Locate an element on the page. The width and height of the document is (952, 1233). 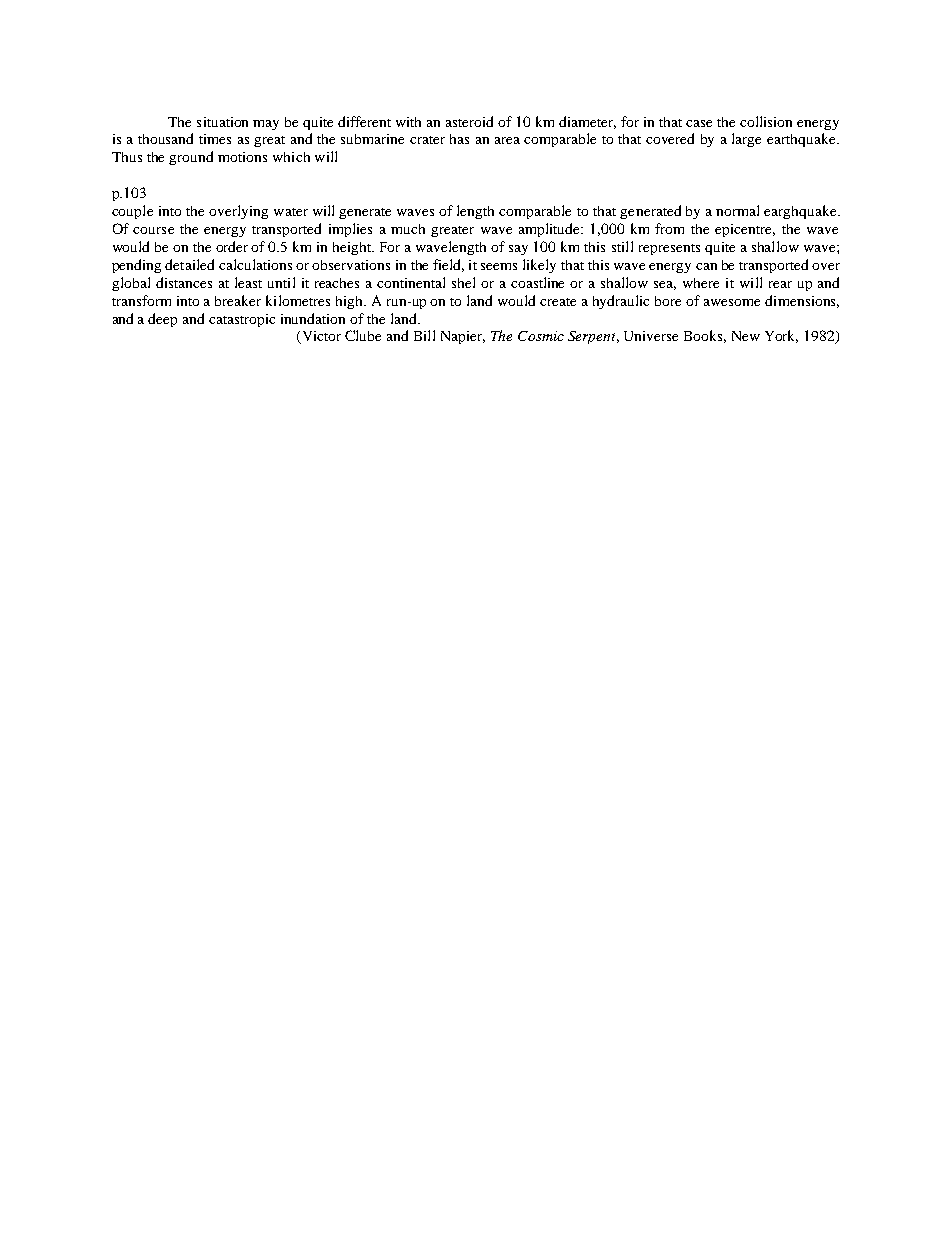
asteroid is located at coordinates (469, 121).
